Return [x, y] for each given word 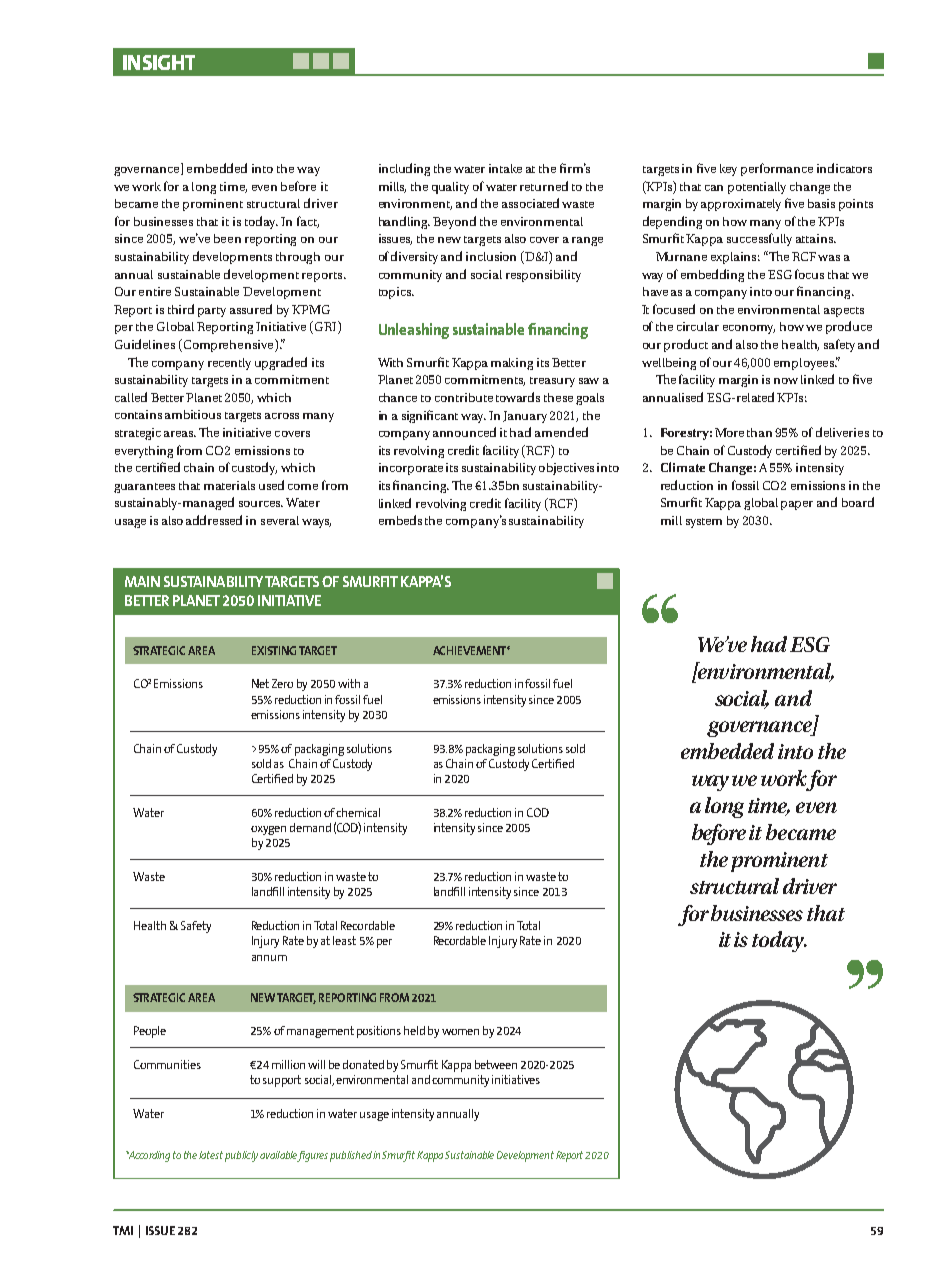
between [496, 1064]
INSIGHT [159, 62]
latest [211, 1155]
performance [777, 169]
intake [505, 168]
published [351, 1156]
